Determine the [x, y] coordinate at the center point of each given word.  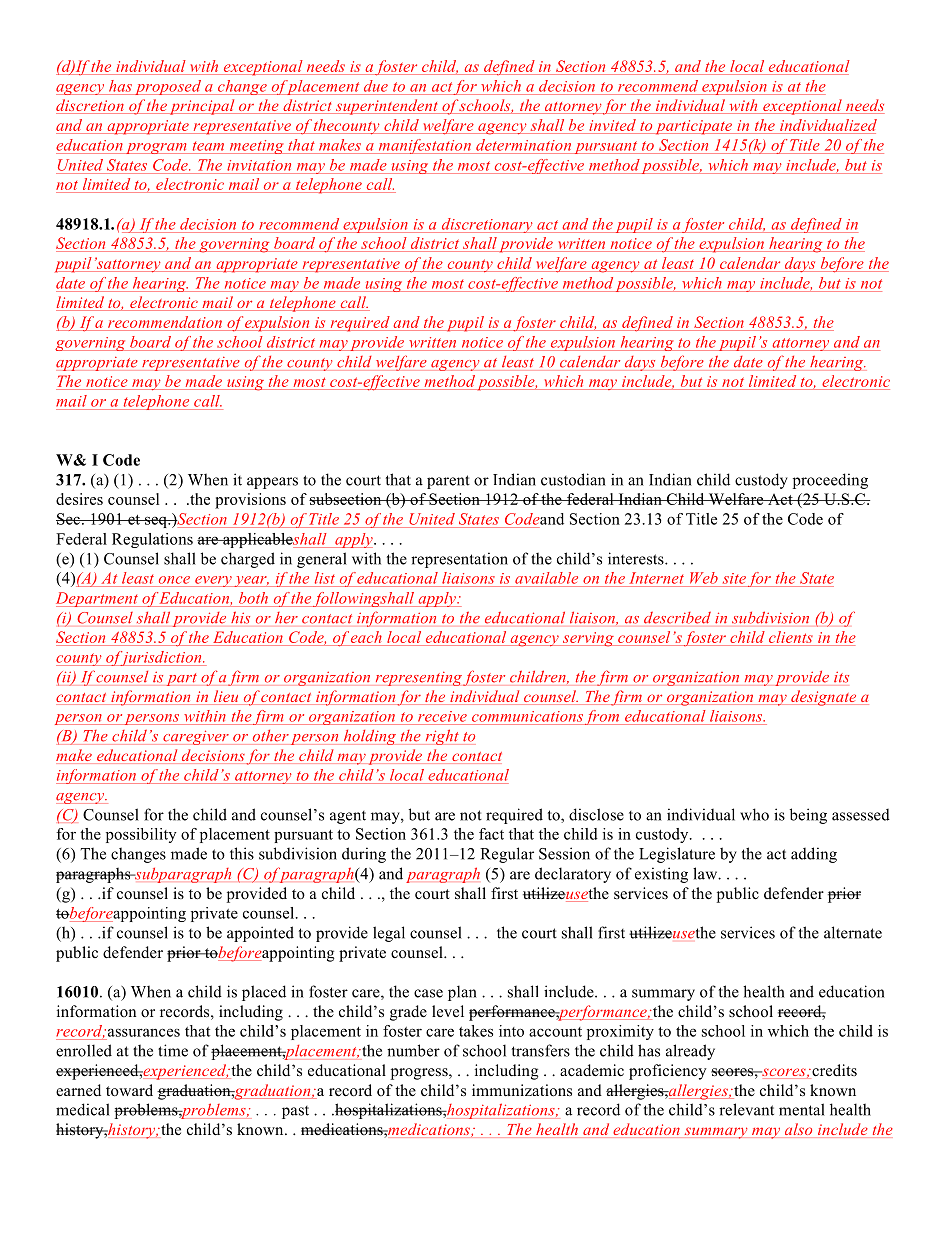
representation [459, 560]
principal [202, 107]
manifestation [424, 146]
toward [129, 1090]
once [174, 580]
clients [791, 637]
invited [612, 125]
